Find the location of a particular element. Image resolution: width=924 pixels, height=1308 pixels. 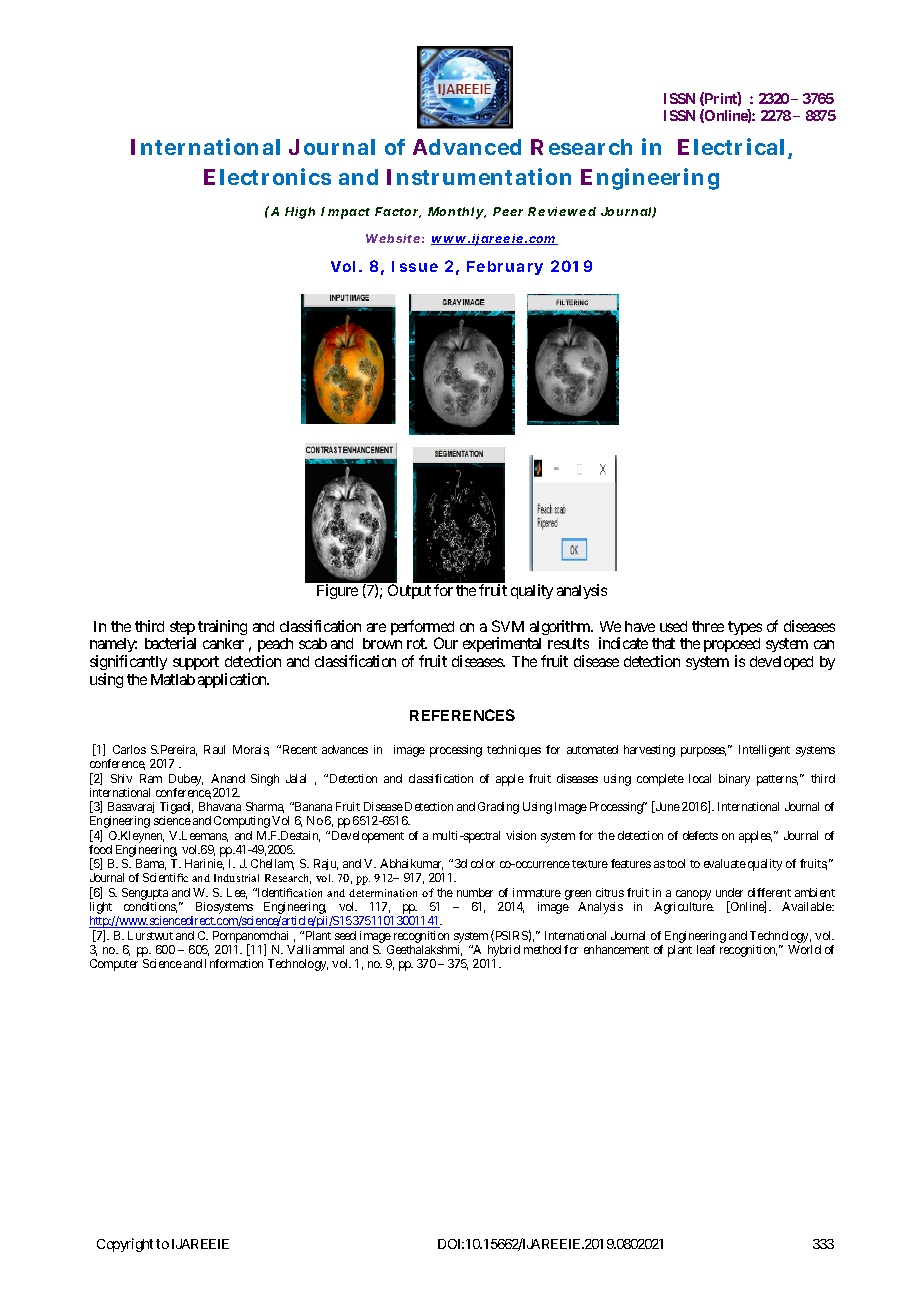

hybrid is located at coordinates (503, 952).
